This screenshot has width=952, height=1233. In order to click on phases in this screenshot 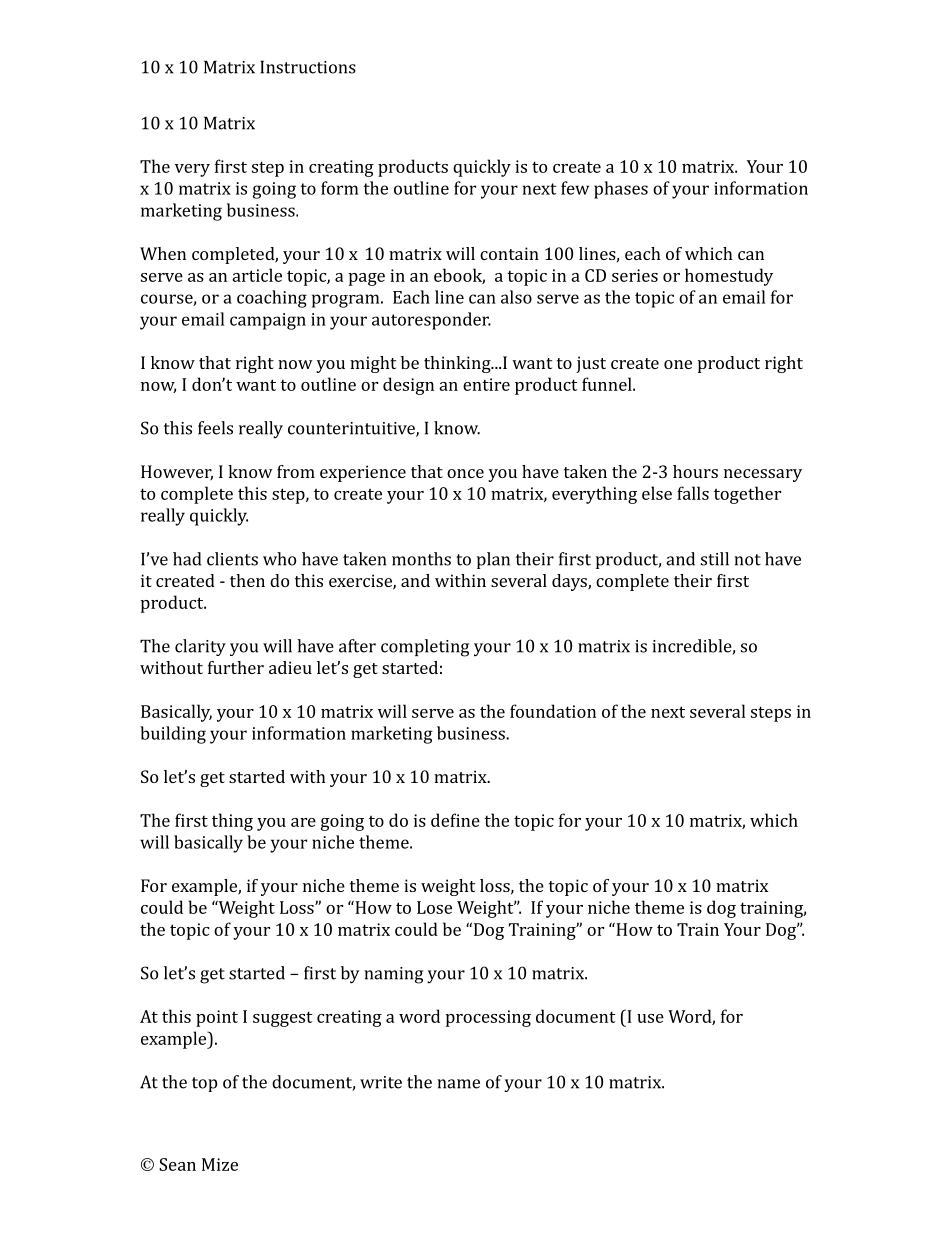, I will do `click(621, 190)`.
